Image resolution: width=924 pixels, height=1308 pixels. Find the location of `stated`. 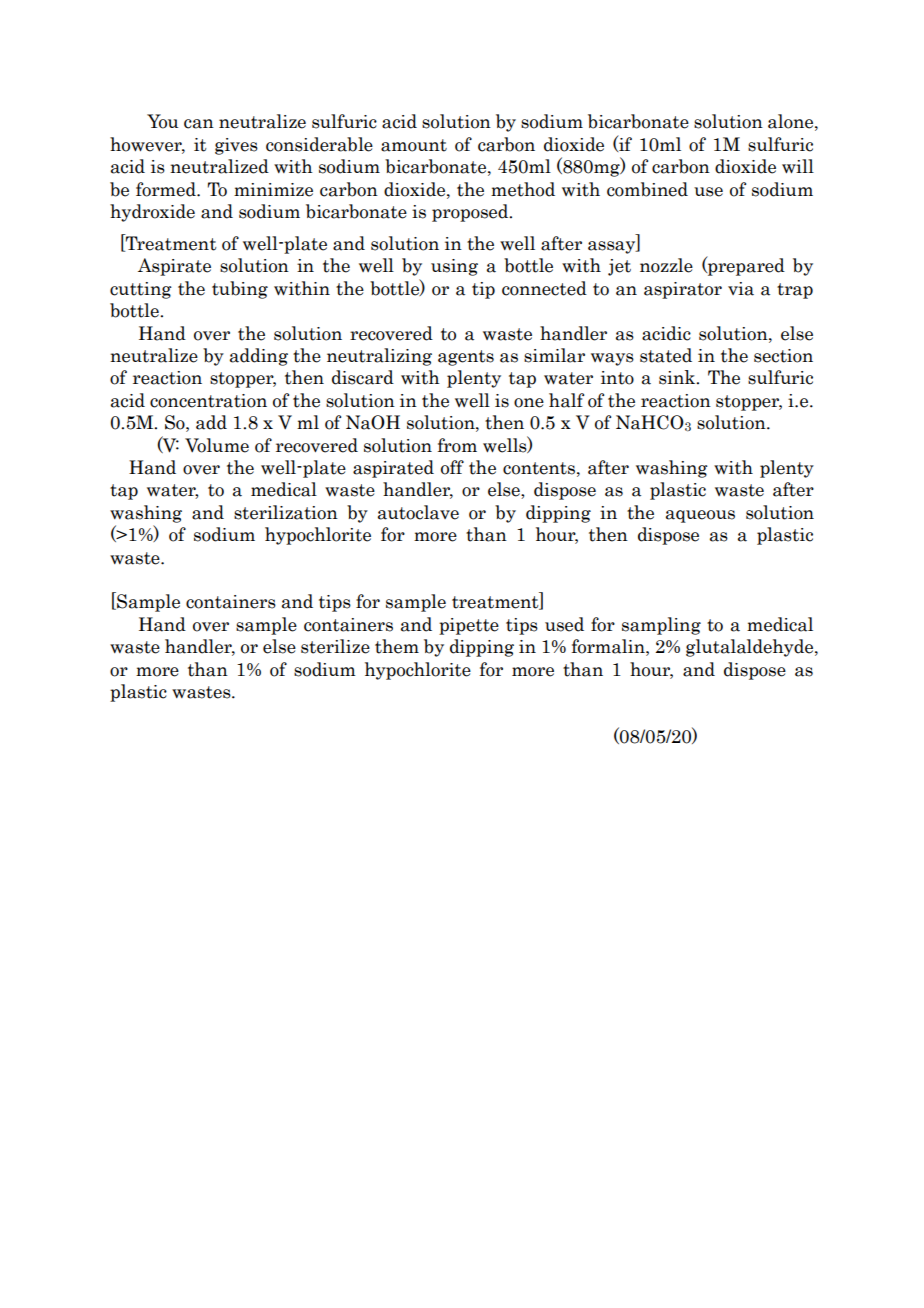

stated is located at coordinates (666, 355).
